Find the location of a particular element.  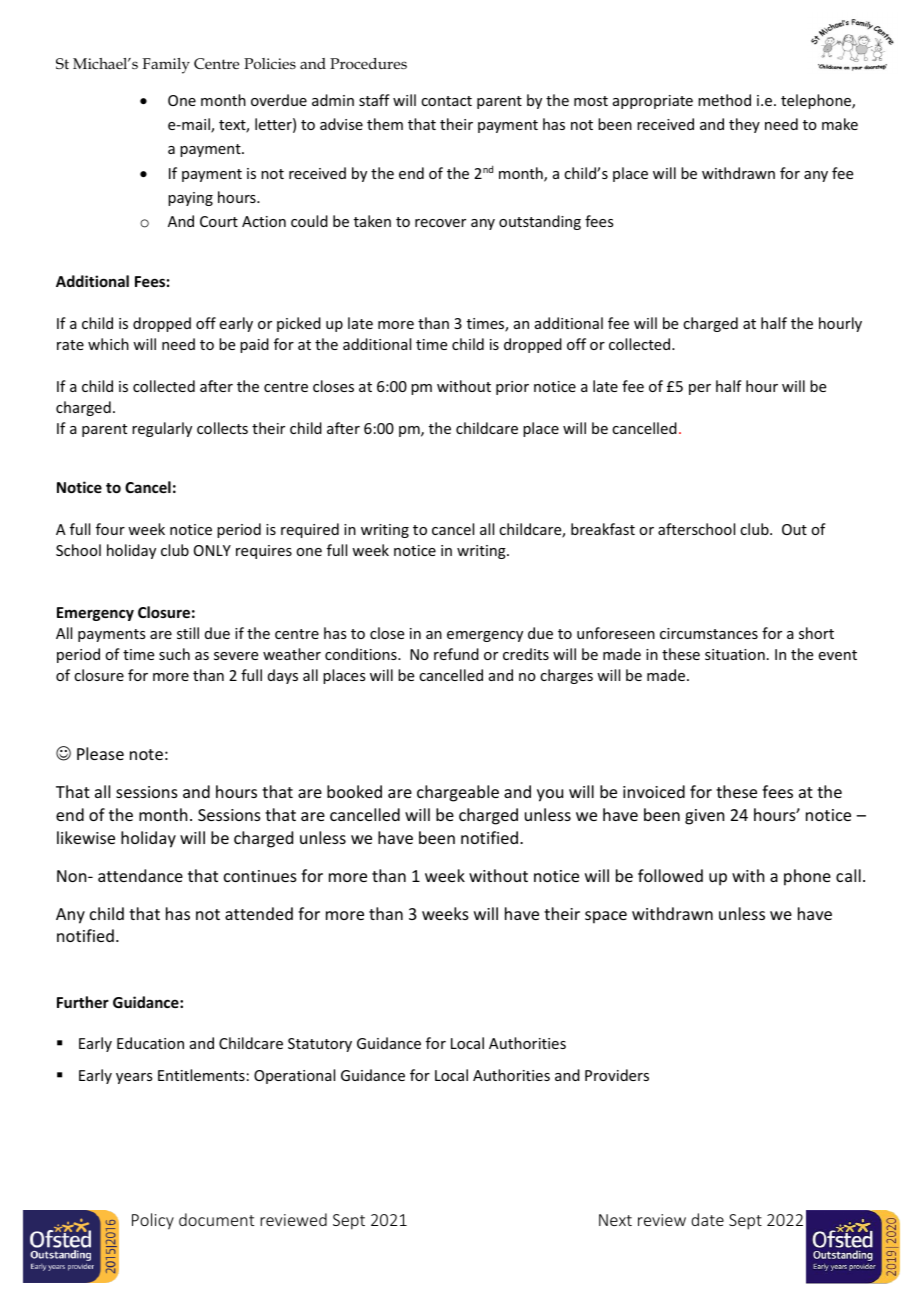

followed is located at coordinates (670, 875).
